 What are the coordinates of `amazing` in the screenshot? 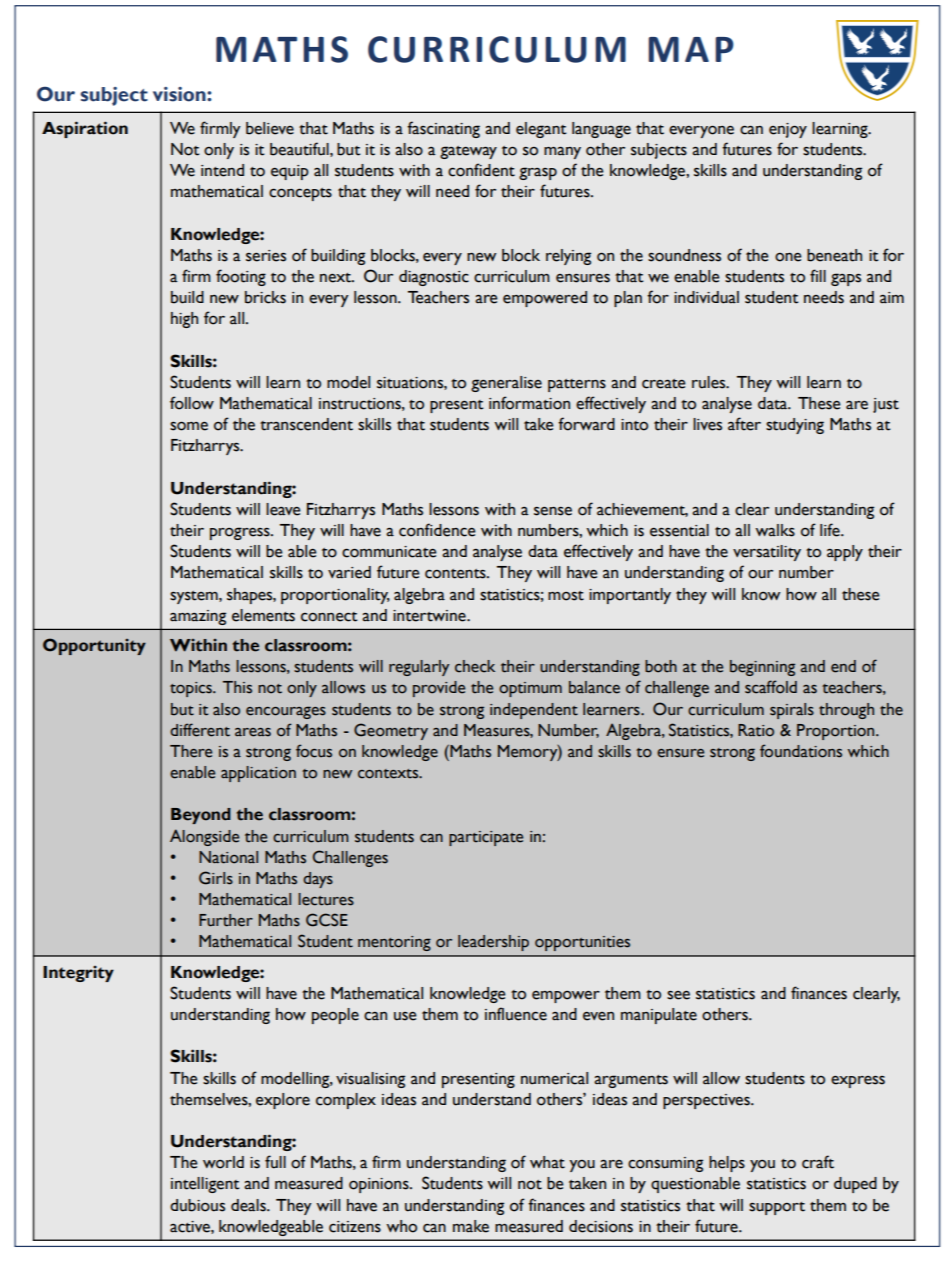 It's located at (198, 617).
